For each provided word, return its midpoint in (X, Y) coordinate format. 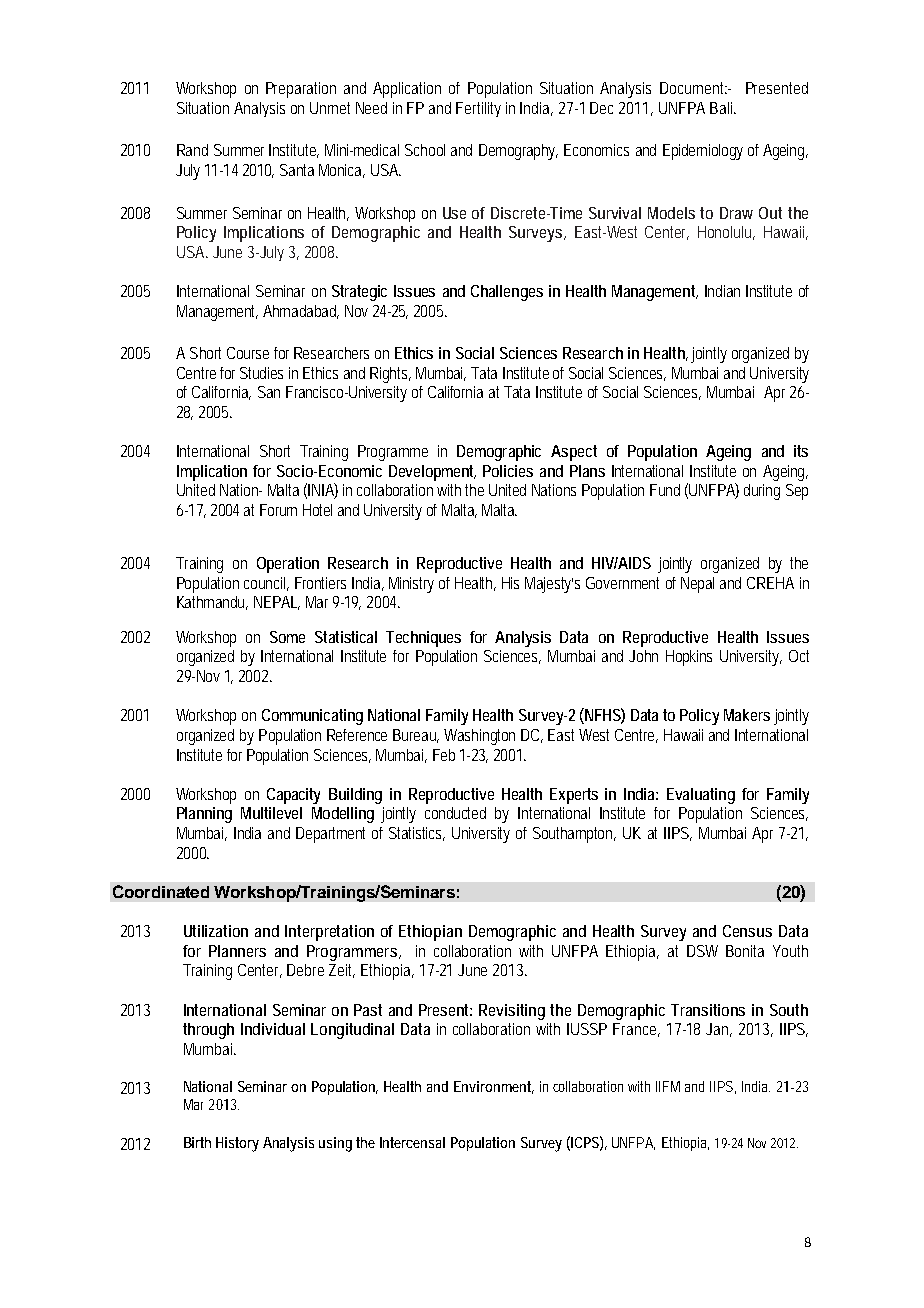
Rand (192, 150)
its (801, 451)
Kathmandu (212, 603)
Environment (494, 1087)
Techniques (423, 639)
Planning (204, 815)
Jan (719, 1030)
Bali (723, 108)
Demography (518, 152)
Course (251, 353)
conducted (455, 813)
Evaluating (701, 796)
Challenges (507, 293)
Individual (273, 1029)
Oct (799, 656)
